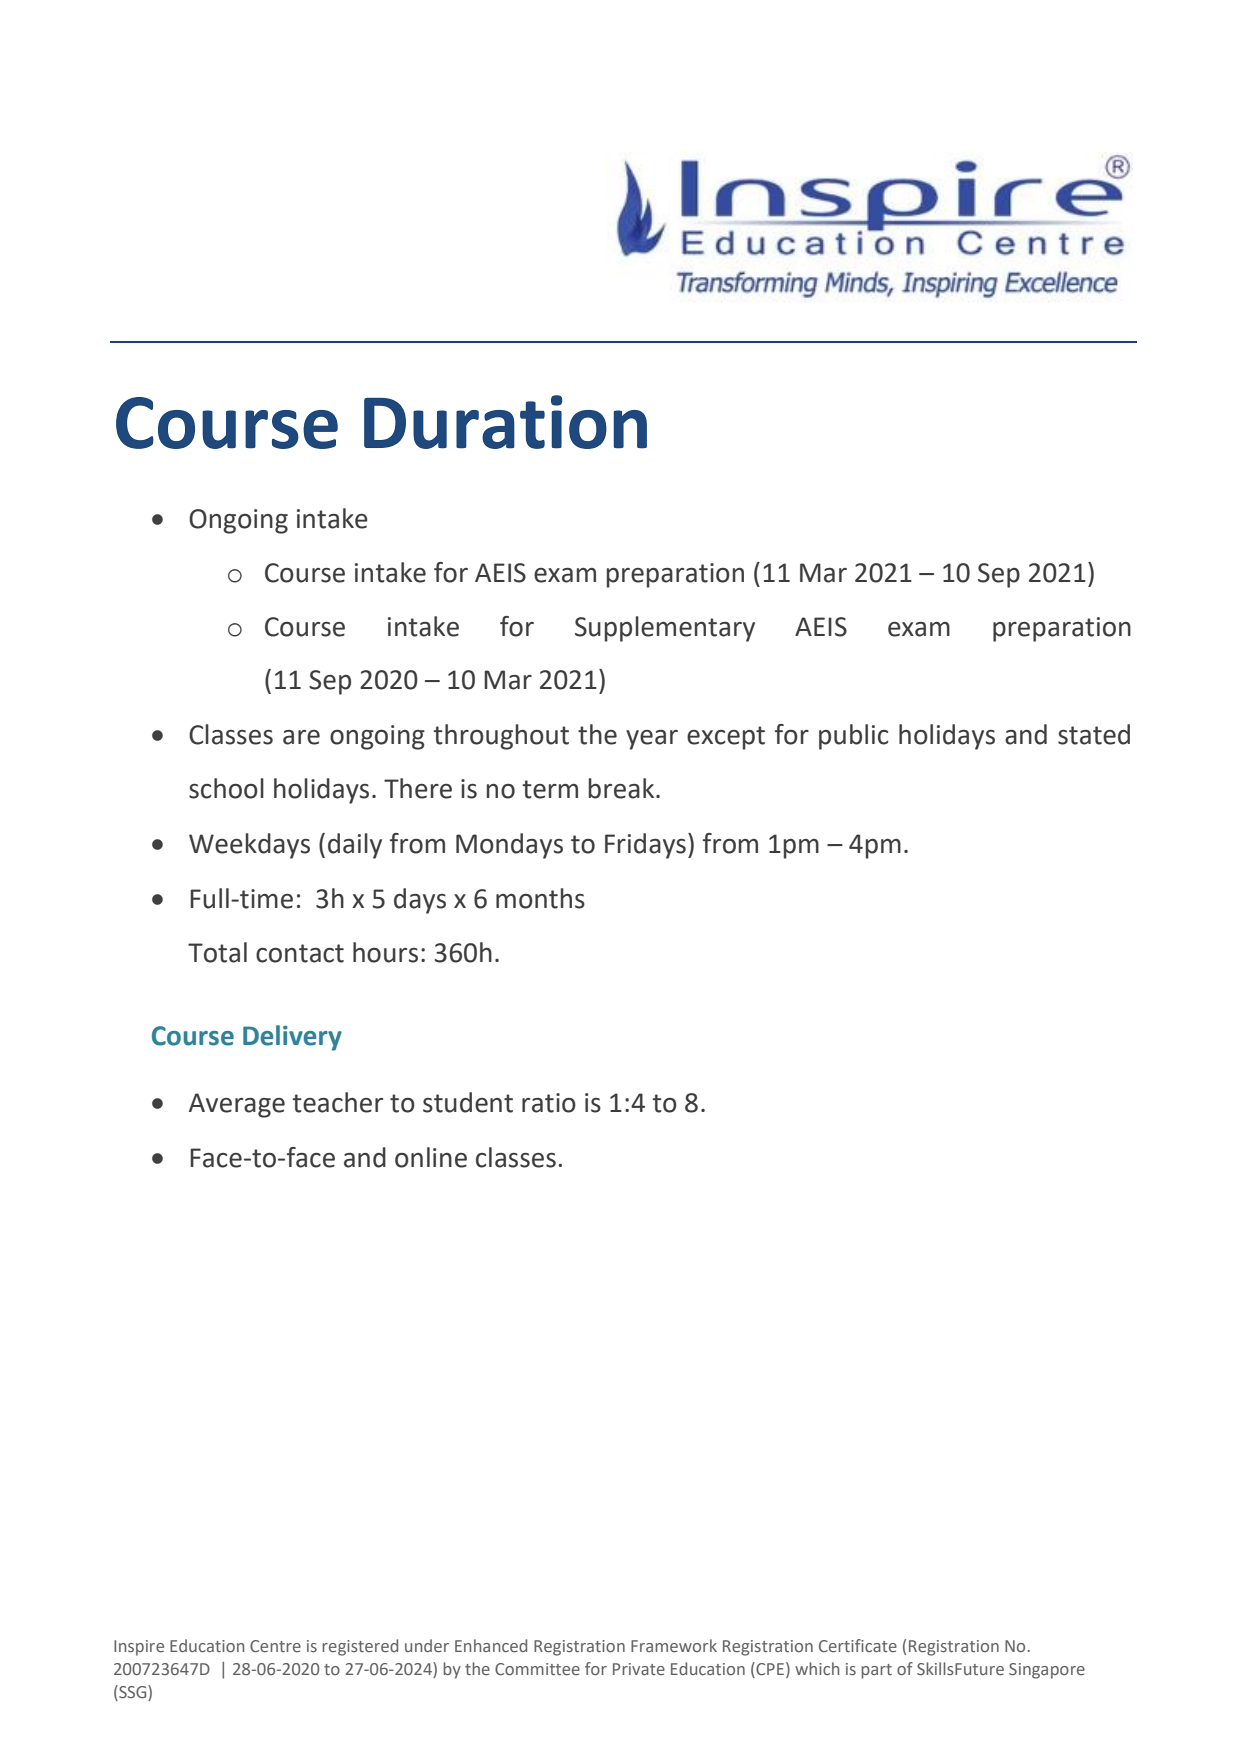 The height and width of the page is (1762, 1246). I want to click on Supplementary, so click(665, 629).
